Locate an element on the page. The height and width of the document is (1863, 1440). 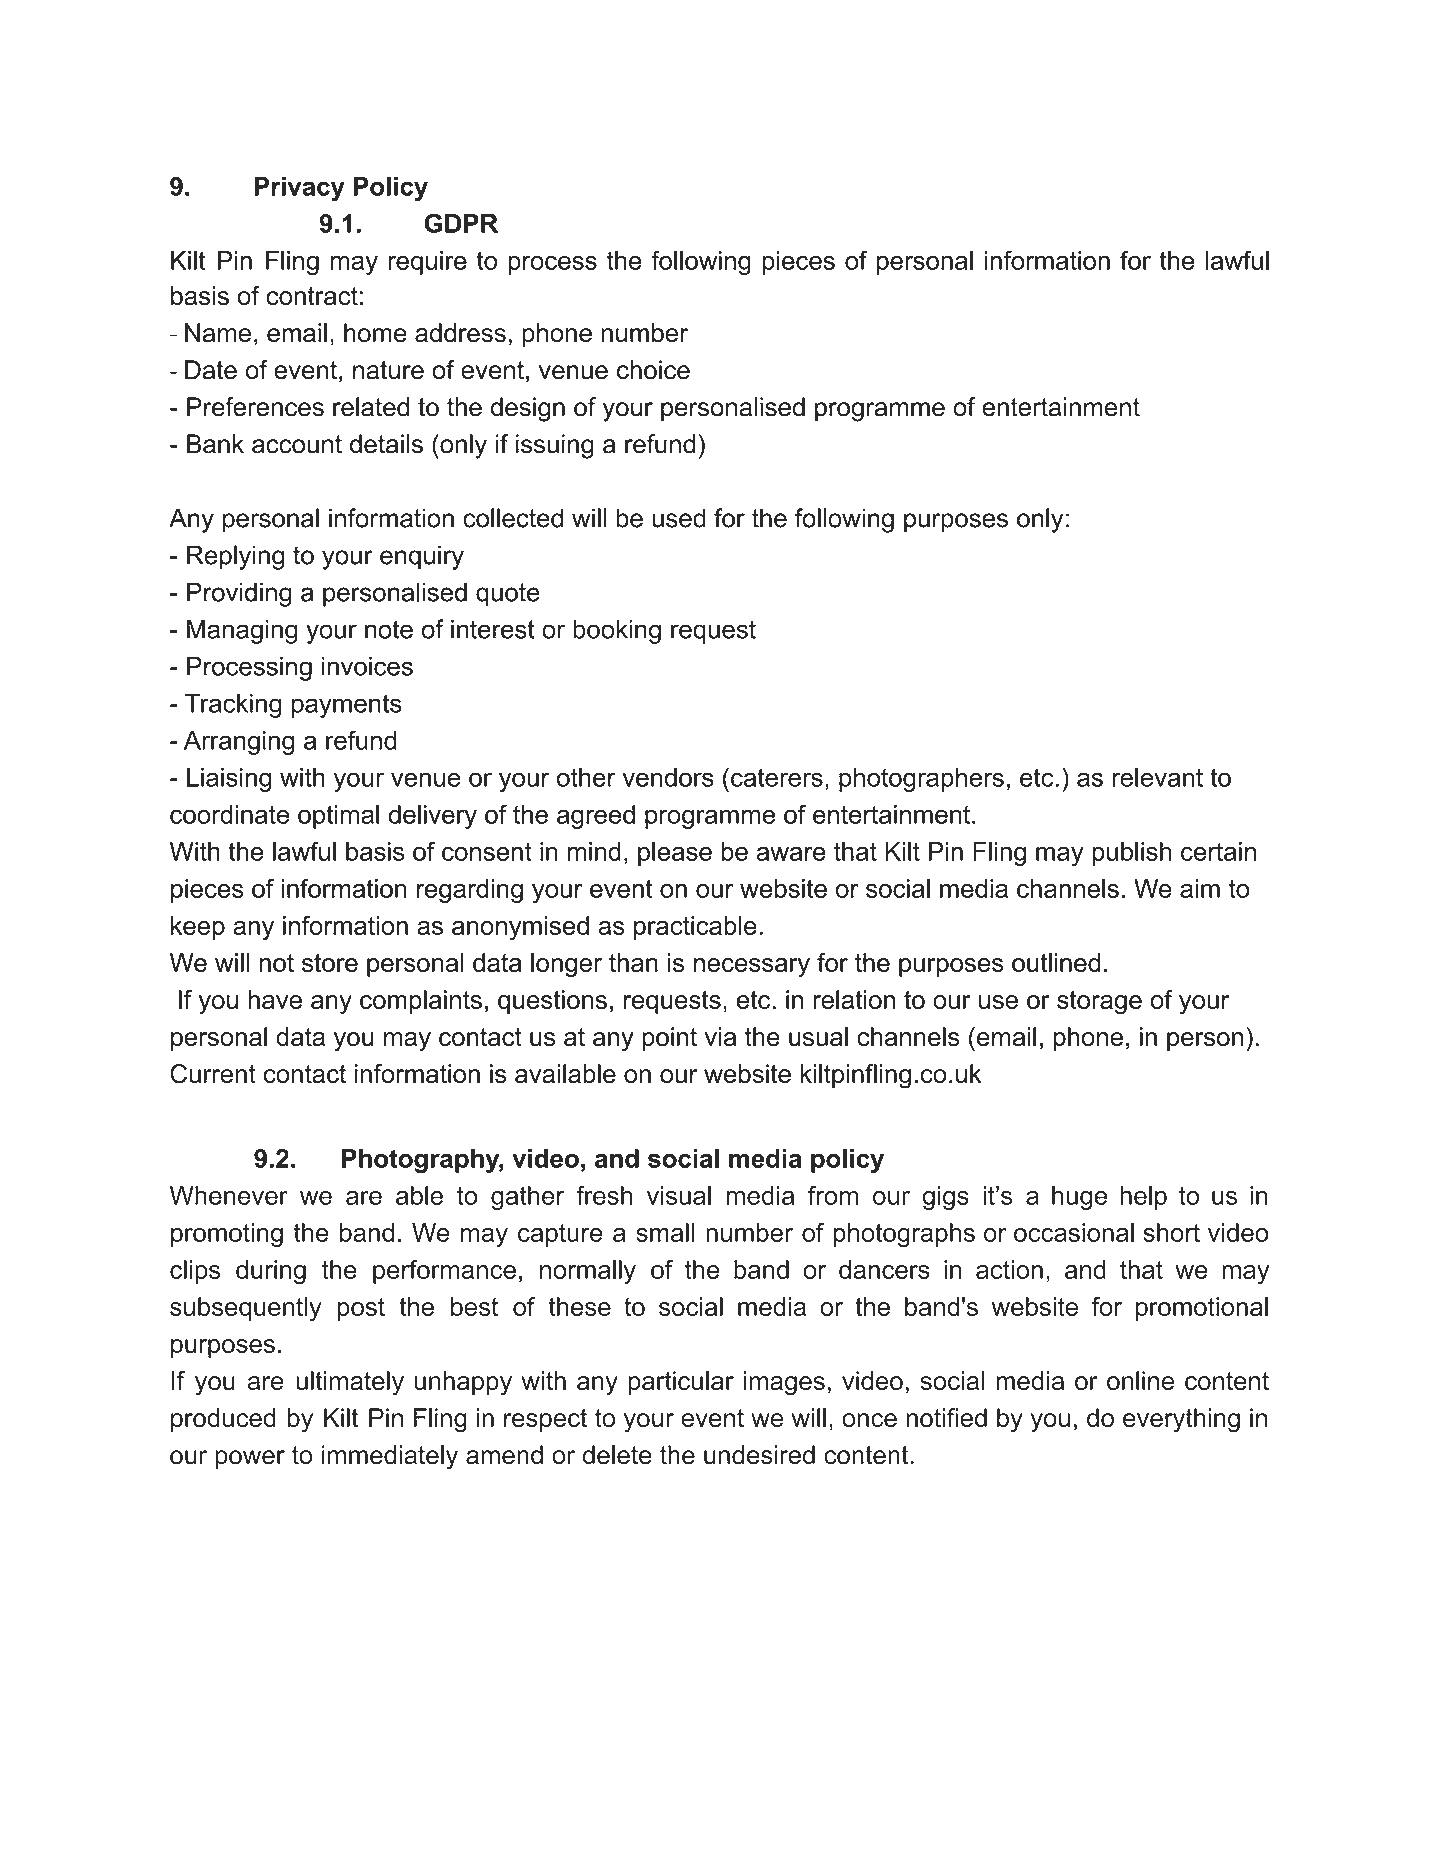
publish is located at coordinates (1131, 854).
